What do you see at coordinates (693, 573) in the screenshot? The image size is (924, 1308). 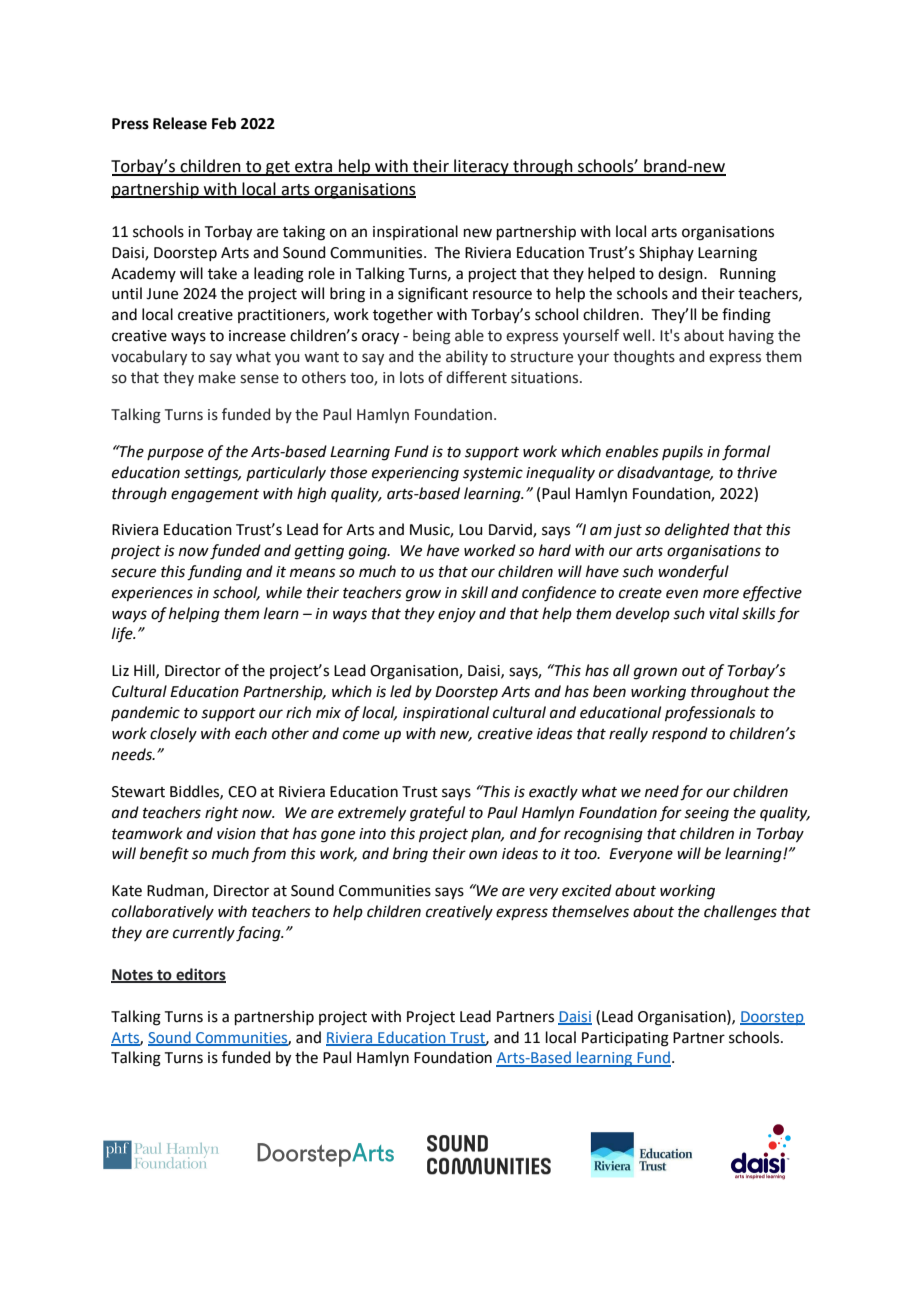 I see `wonderful` at bounding box center [693, 573].
